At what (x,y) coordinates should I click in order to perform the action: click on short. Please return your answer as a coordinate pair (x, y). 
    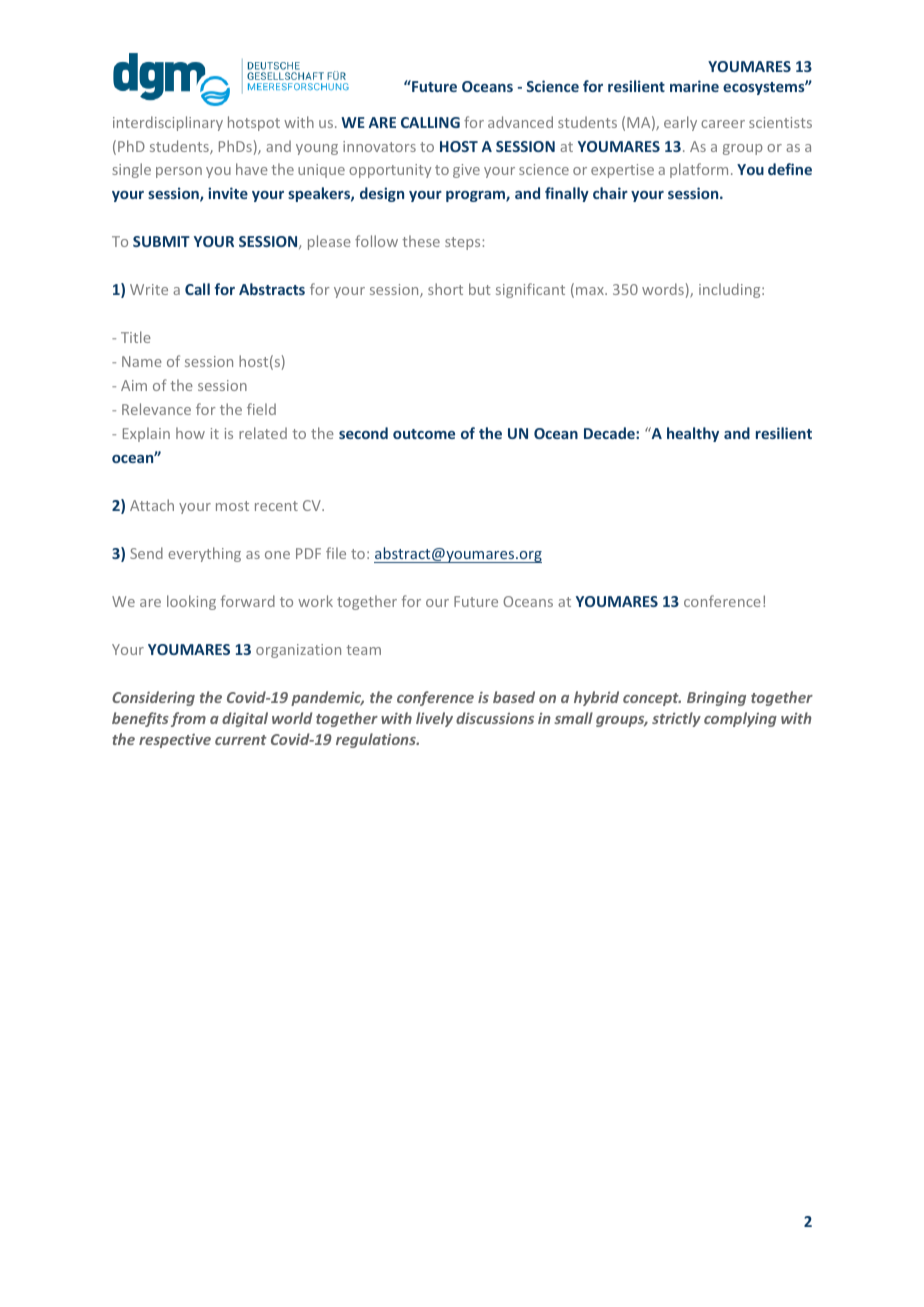
    Looking at the image, I should click on (445, 289).
